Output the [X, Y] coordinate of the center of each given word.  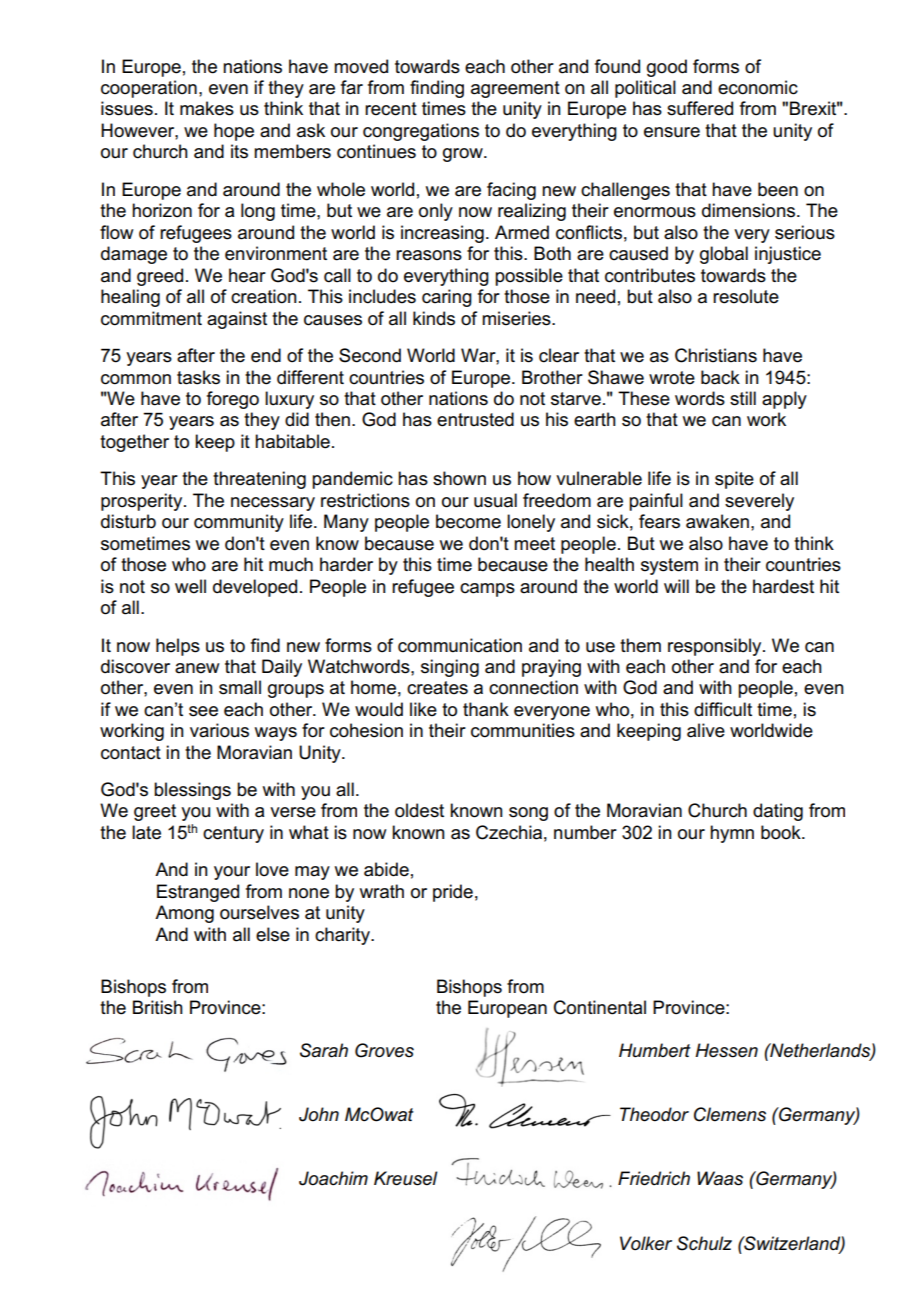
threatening [259, 480]
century [233, 834]
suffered [700, 108]
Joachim [333, 1178]
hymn [732, 834]
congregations [421, 132]
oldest [419, 810]
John [319, 1114]
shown [459, 478]
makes [207, 108]
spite [734, 480]
